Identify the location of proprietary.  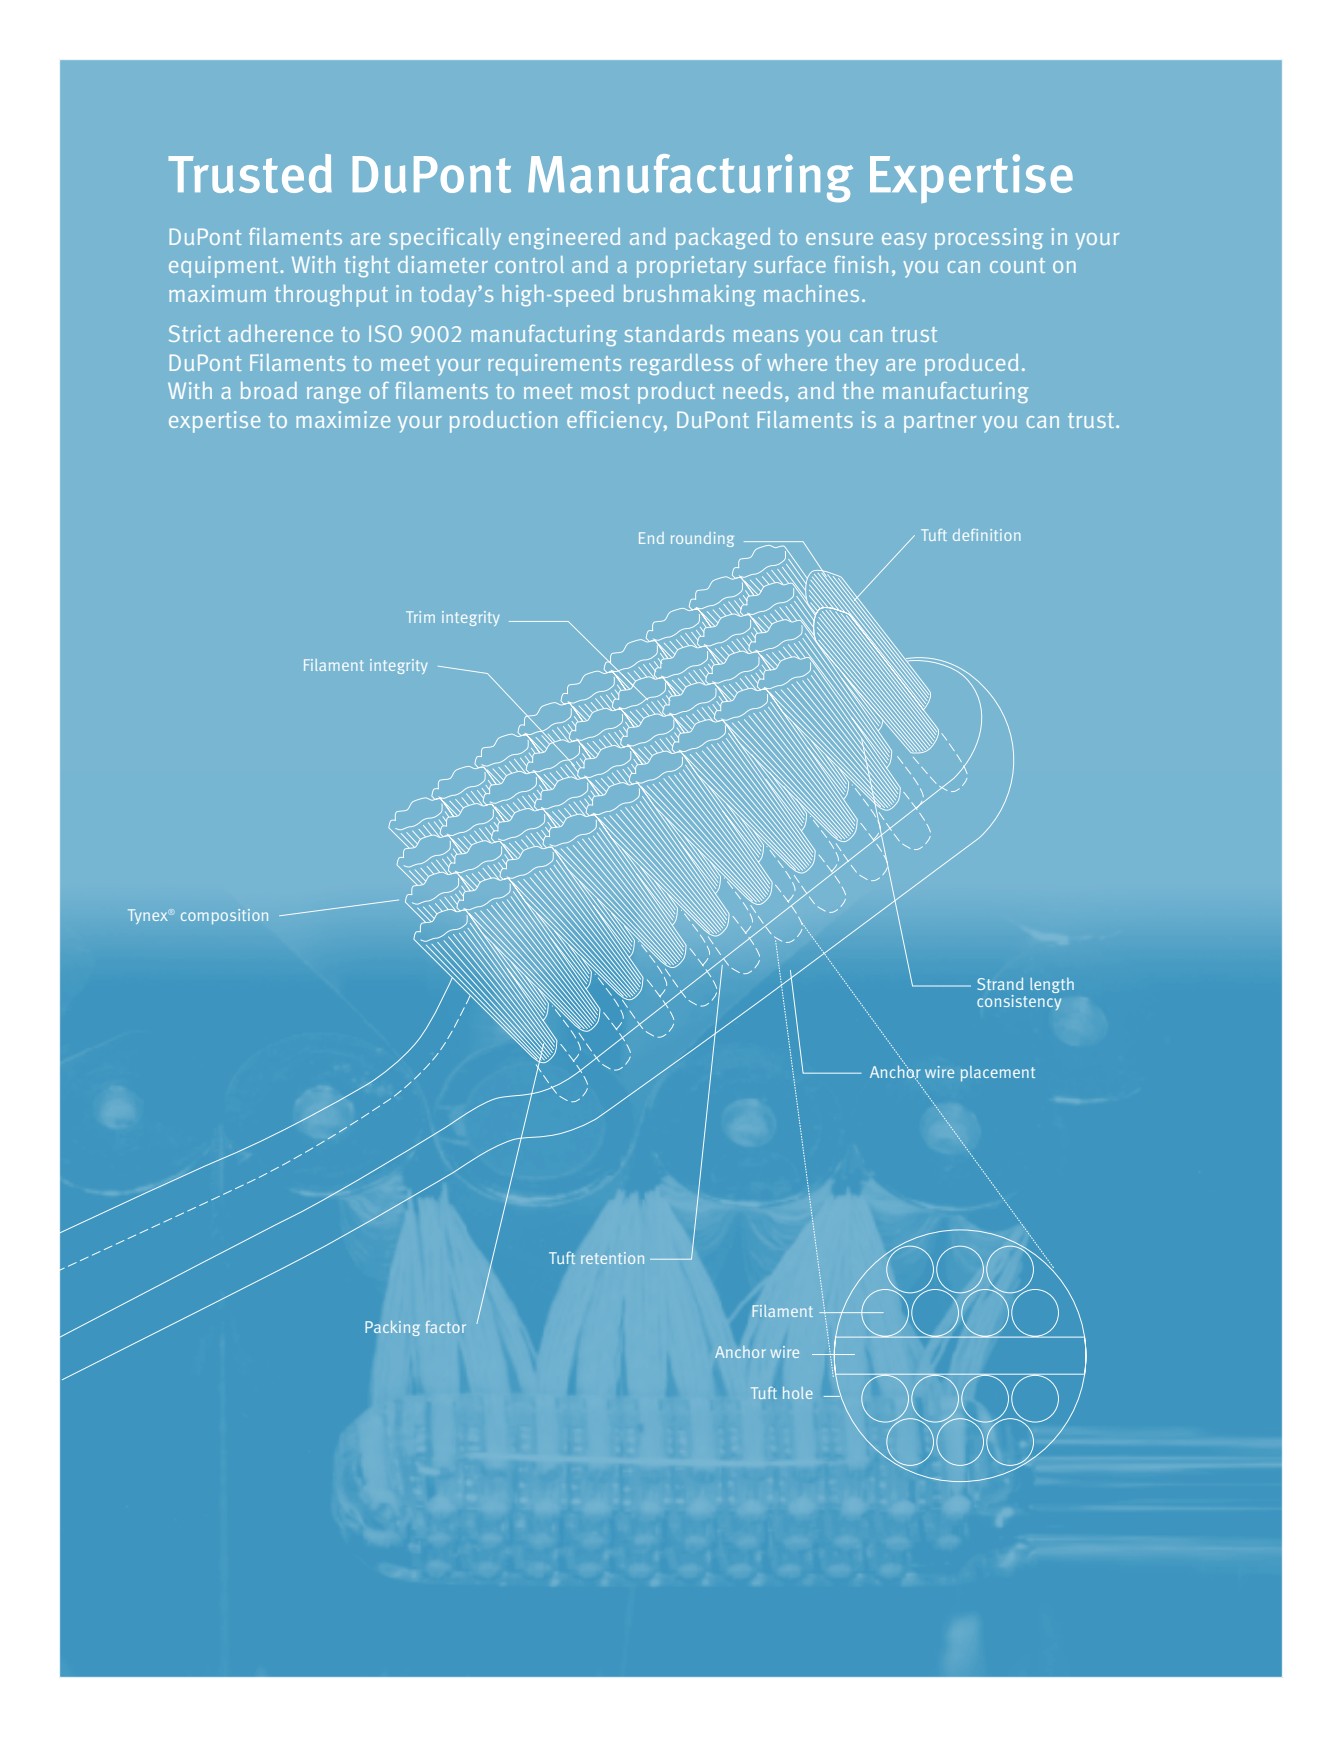
(691, 267).
